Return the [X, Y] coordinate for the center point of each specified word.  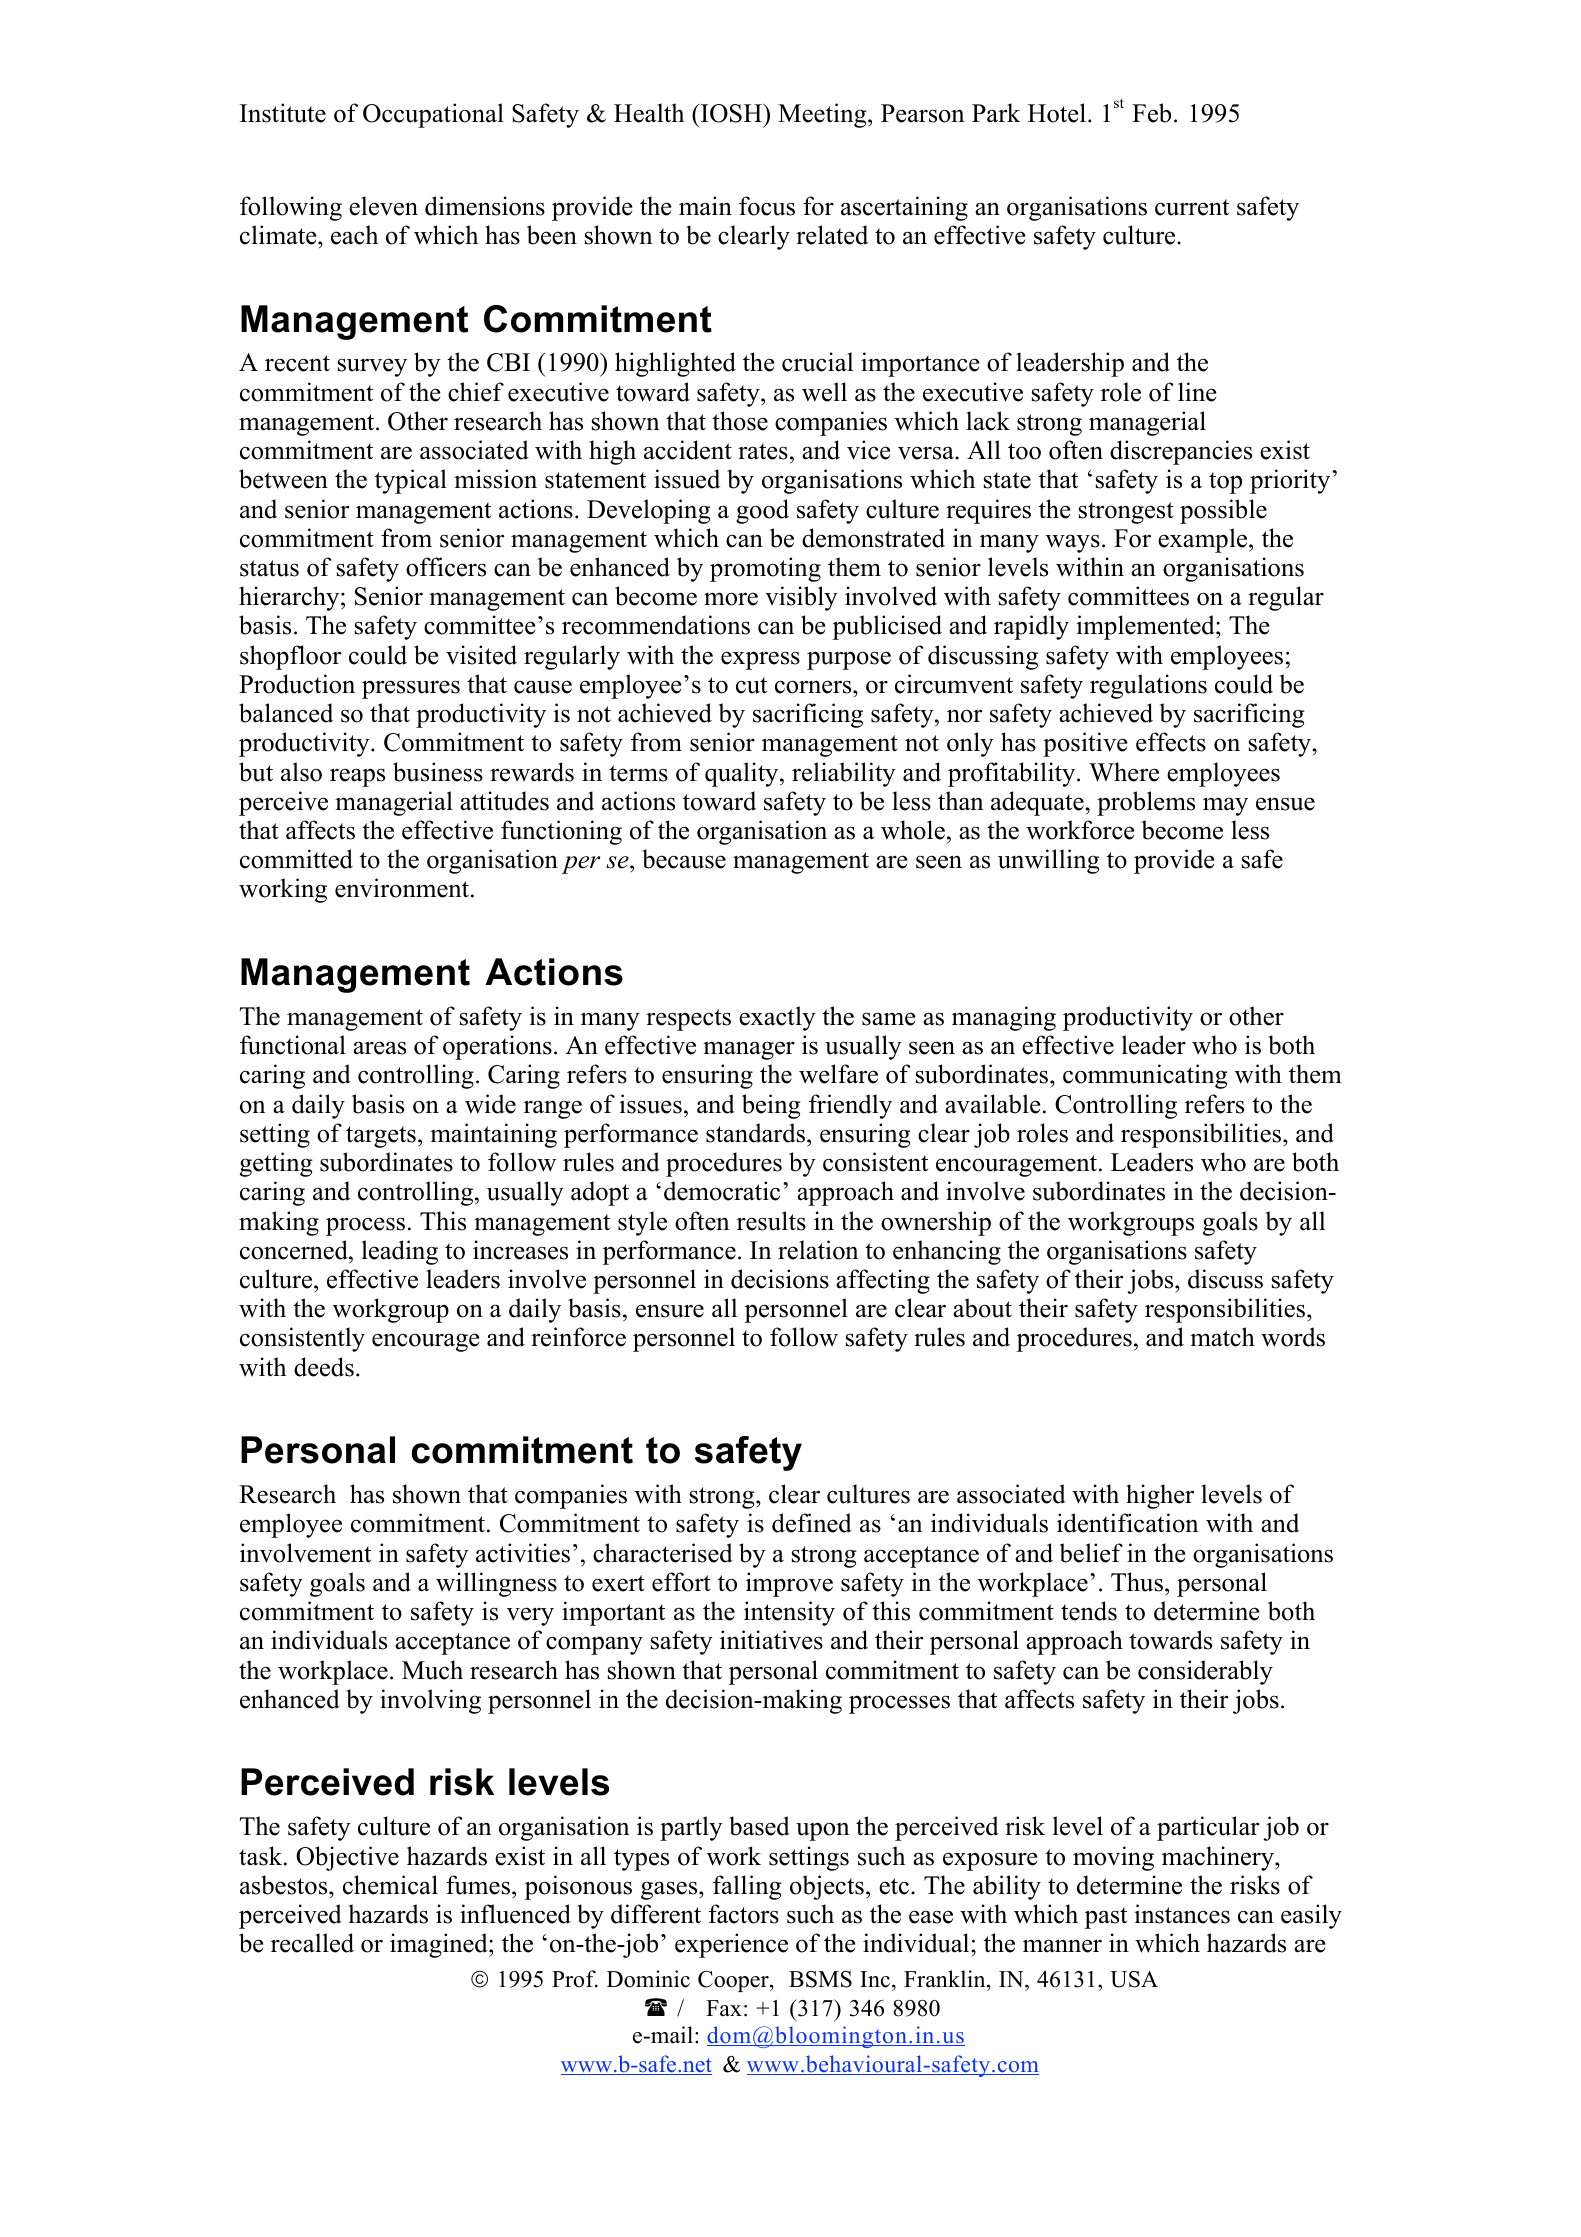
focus [767, 206]
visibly [801, 598]
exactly [777, 1018]
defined [812, 1523]
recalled [312, 1943]
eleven [383, 206]
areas [379, 1048]
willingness [496, 1584]
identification [1128, 1523]
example [1204, 540]
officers [446, 567]
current [1192, 207]
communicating [1145, 1076]
